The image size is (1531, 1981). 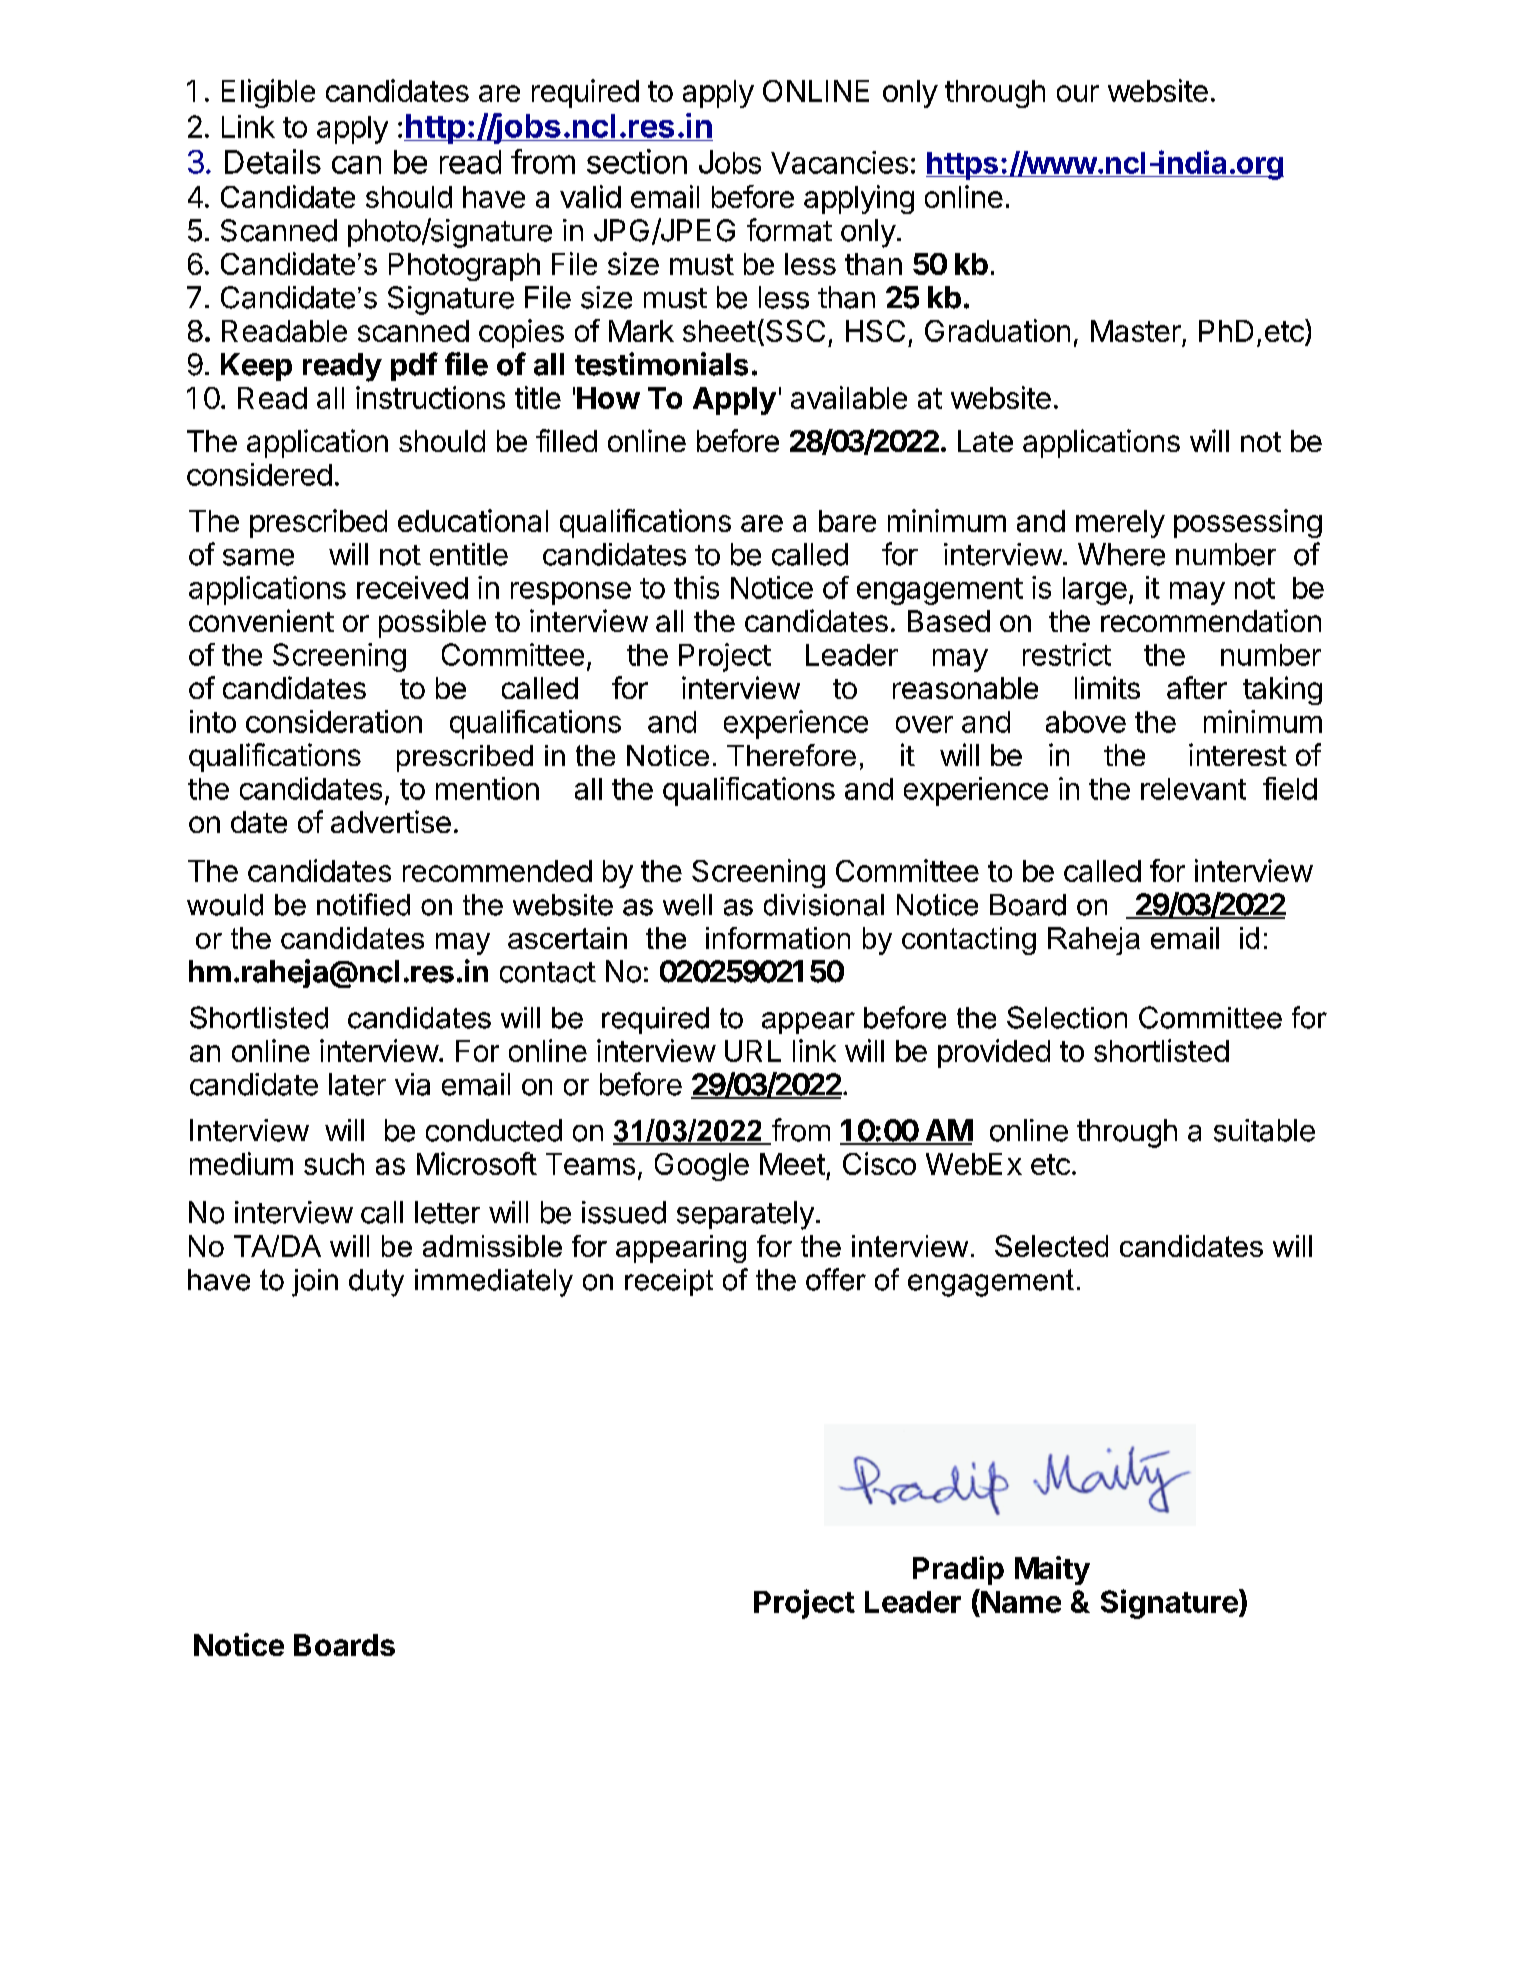 What do you see at coordinates (753, 1051) in the image?
I see `URL` at bounding box center [753, 1051].
